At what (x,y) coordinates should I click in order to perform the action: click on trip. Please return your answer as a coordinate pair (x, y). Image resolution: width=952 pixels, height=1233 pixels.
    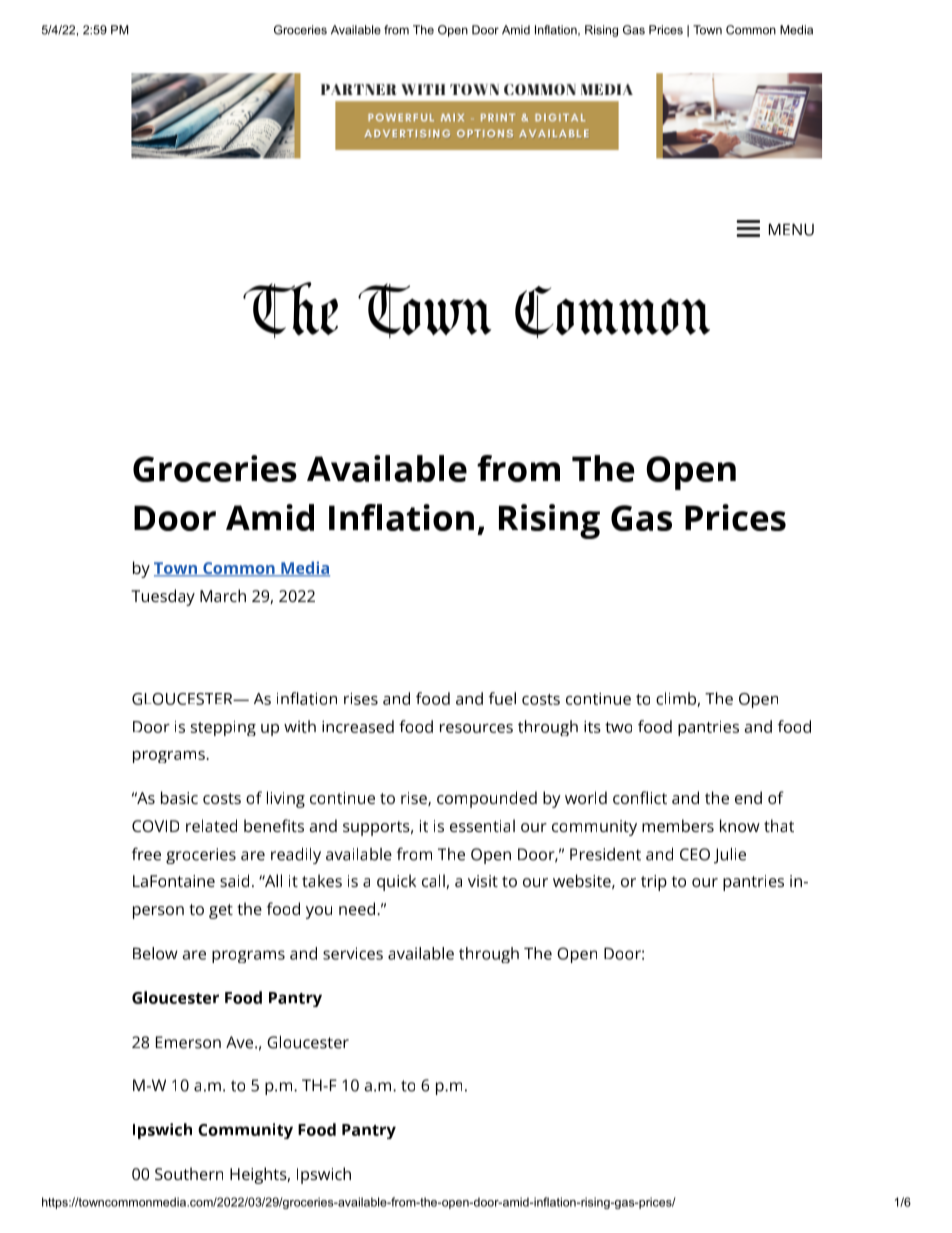
    Looking at the image, I should click on (654, 883).
